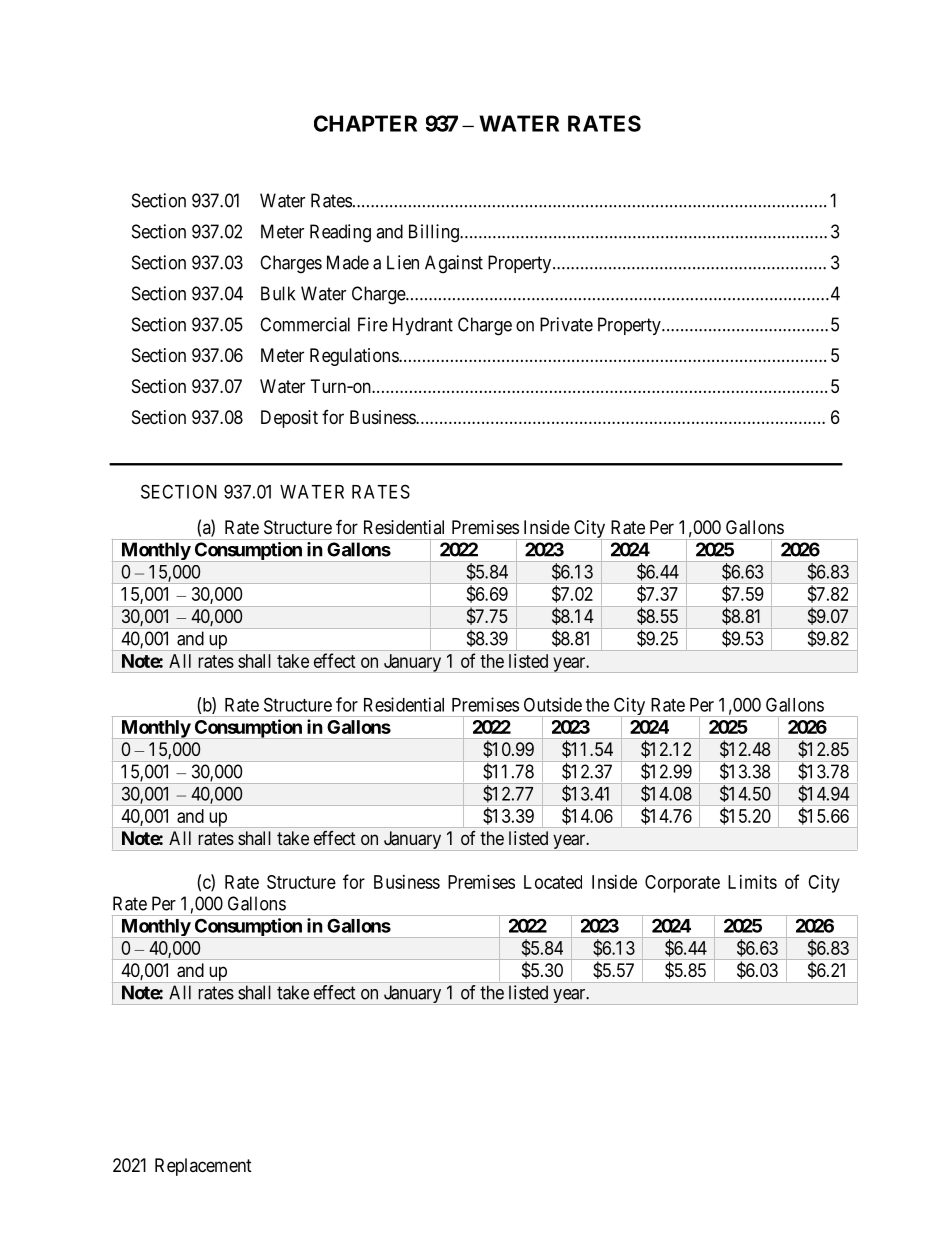 This page has height=1233, width=952. What do you see at coordinates (373, 324) in the page?
I see `Fire` at bounding box center [373, 324].
